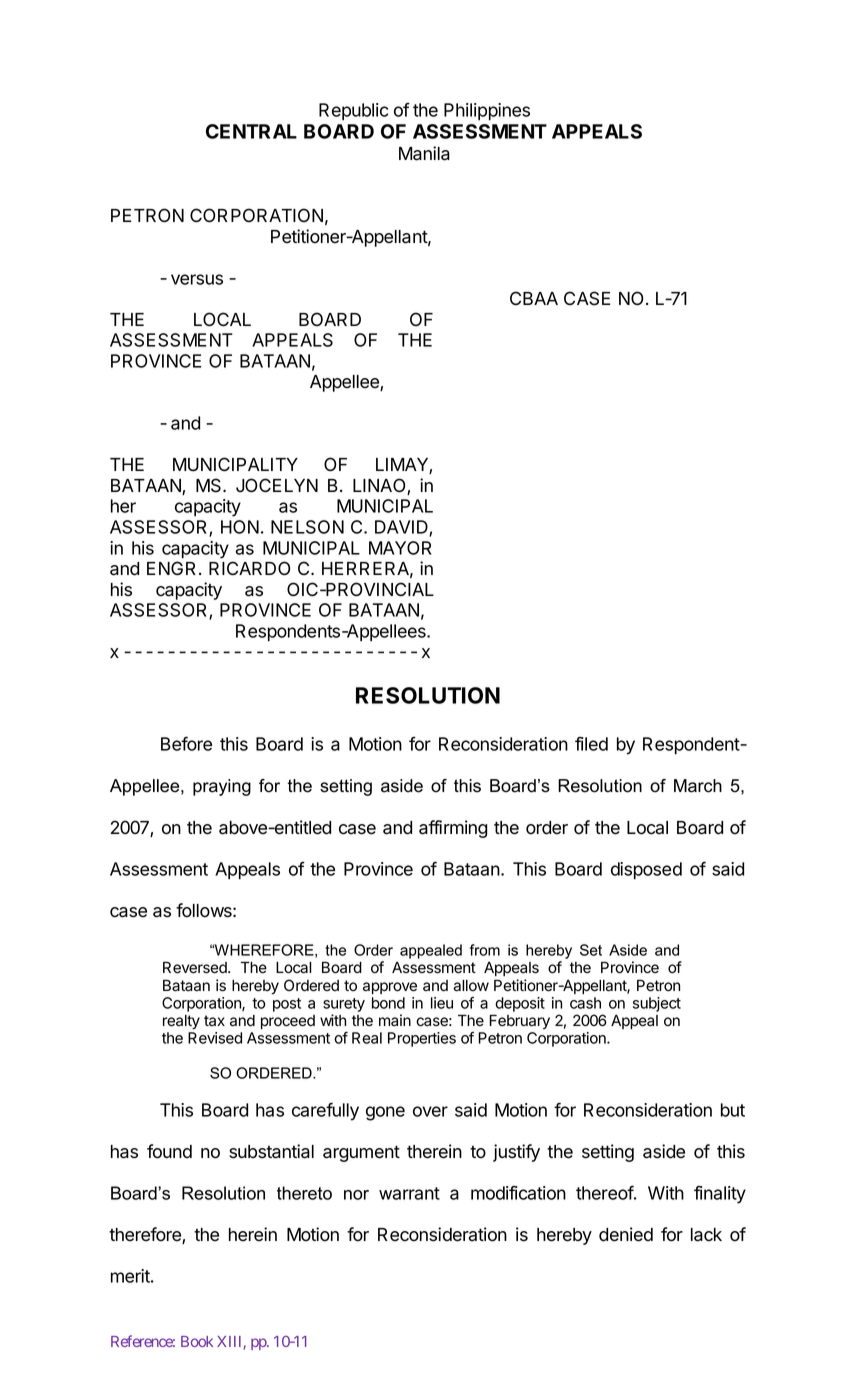  I want to click on HON, so click(240, 527).
